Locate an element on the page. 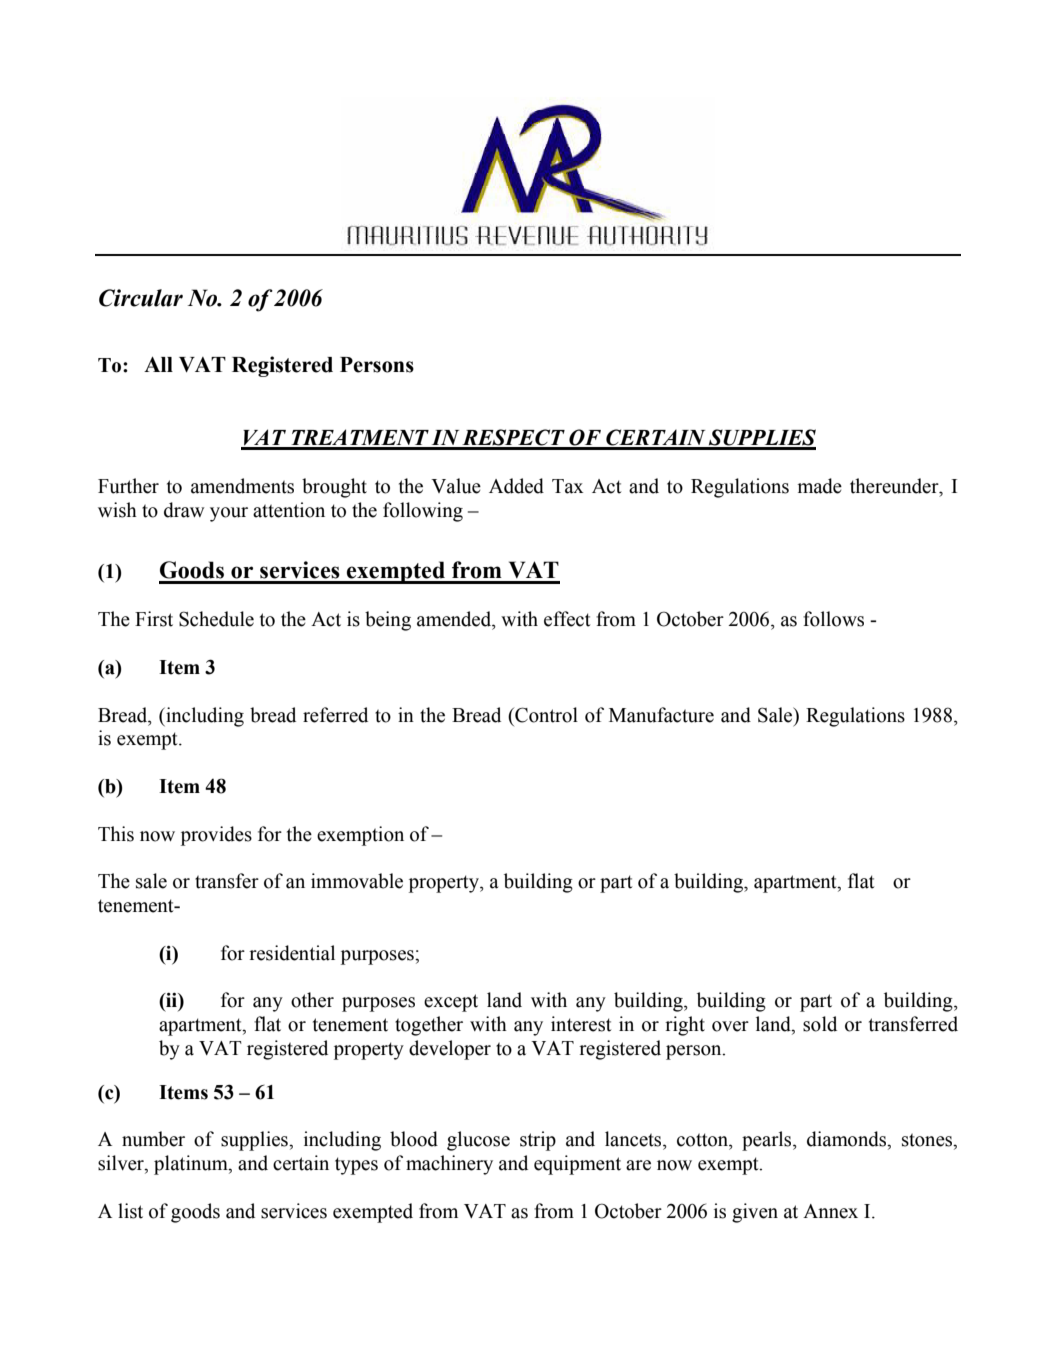  machinery is located at coordinates (449, 1165).
